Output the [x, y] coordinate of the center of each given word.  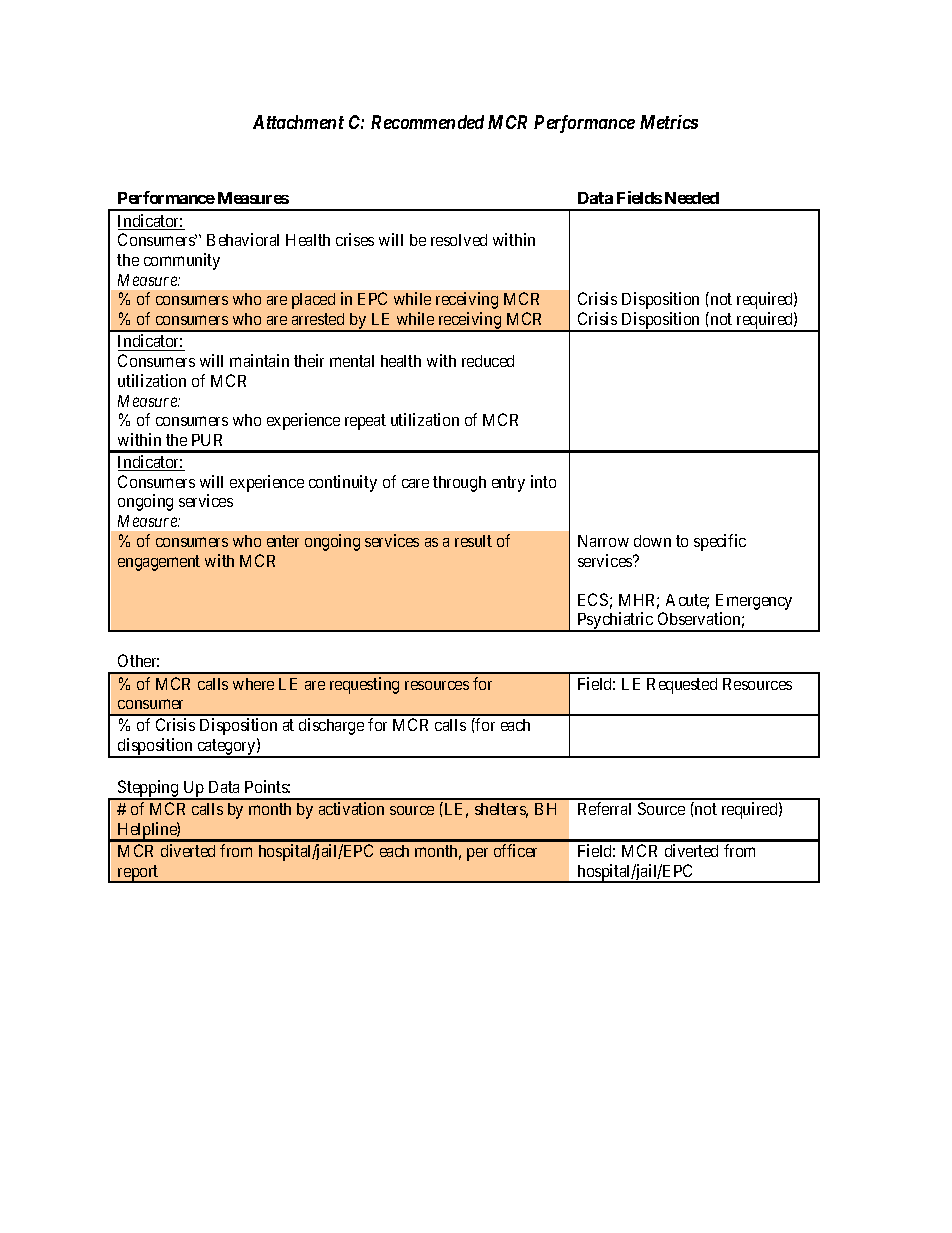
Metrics [669, 122]
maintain [259, 360]
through [459, 484]
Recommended [427, 122]
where [253, 684]
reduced [488, 361]
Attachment [298, 122]
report [138, 874]
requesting [364, 685]
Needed [692, 198]
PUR [207, 440]
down [652, 541]
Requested [682, 686]
